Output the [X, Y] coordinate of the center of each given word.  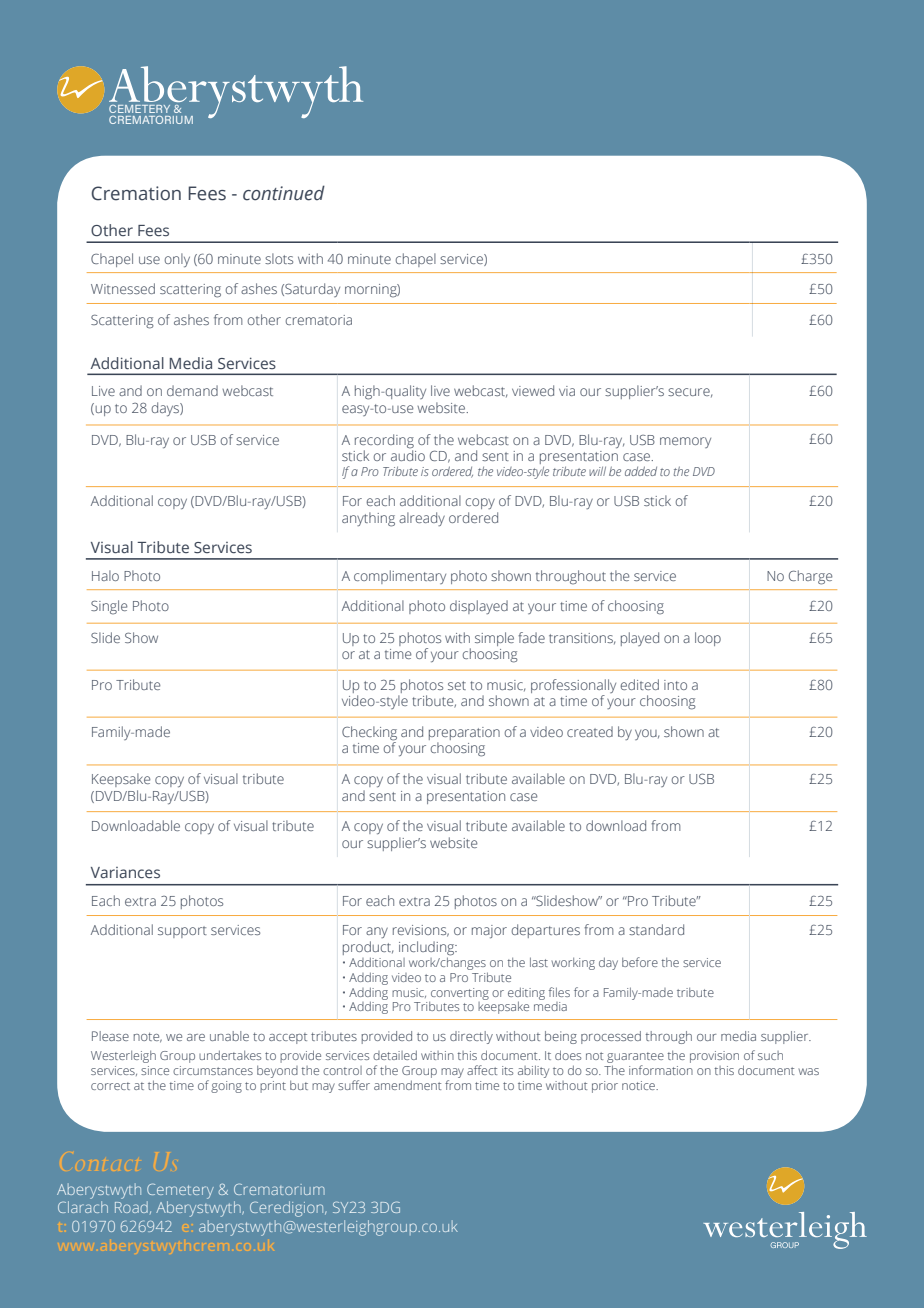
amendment [407, 1085]
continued [284, 193]
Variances [125, 872]
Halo [105, 575]
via [567, 391]
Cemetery [180, 1191]
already [422, 519]
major [489, 932]
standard [656, 929]
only [177, 260]
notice [640, 1085]
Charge [810, 577]
